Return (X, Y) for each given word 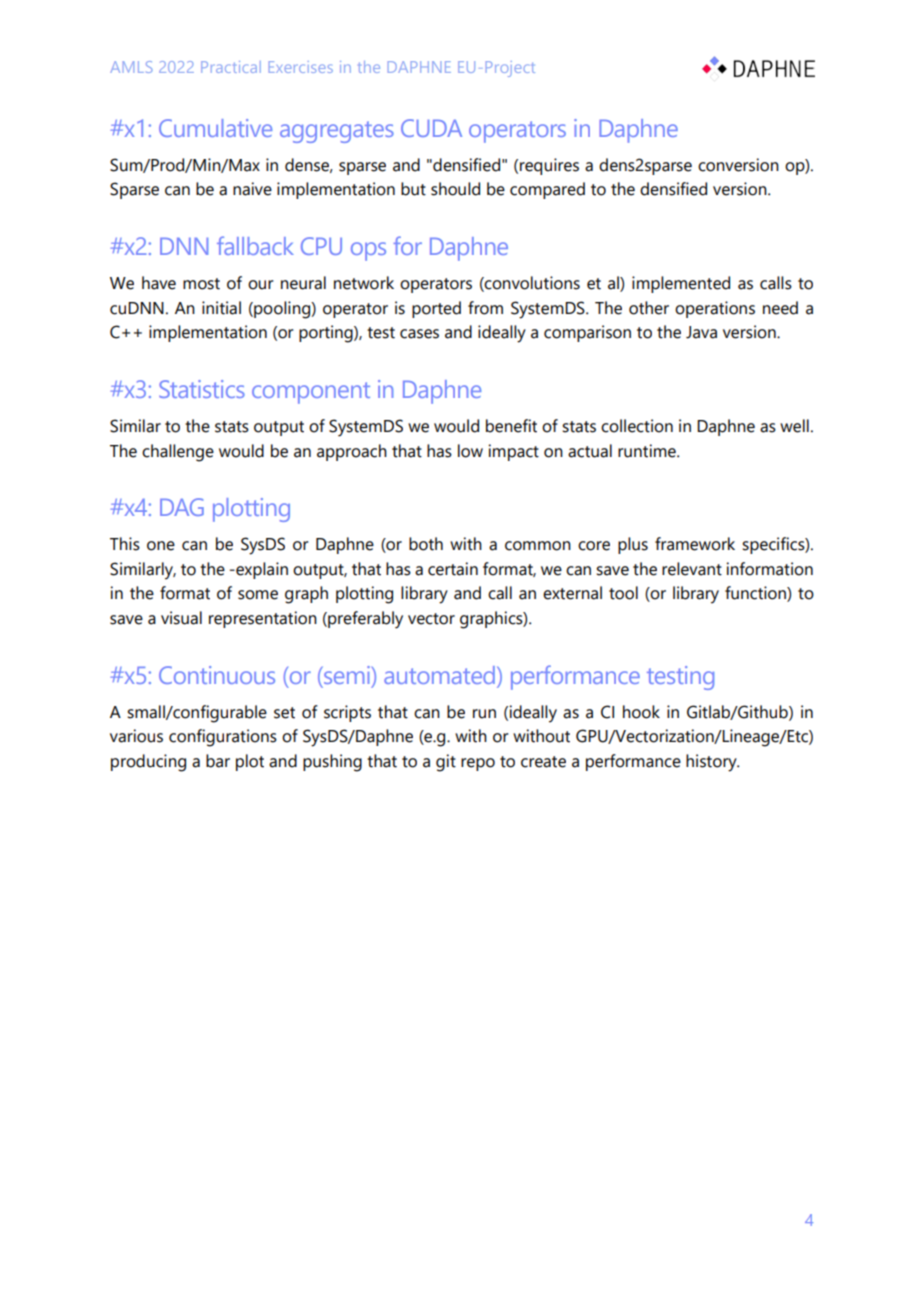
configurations (223, 738)
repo (478, 764)
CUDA (431, 128)
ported (436, 309)
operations (715, 309)
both (426, 544)
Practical (231, 67)
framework (695, 544)
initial (221, 308)
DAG (182, 507)
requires (549, 166)
